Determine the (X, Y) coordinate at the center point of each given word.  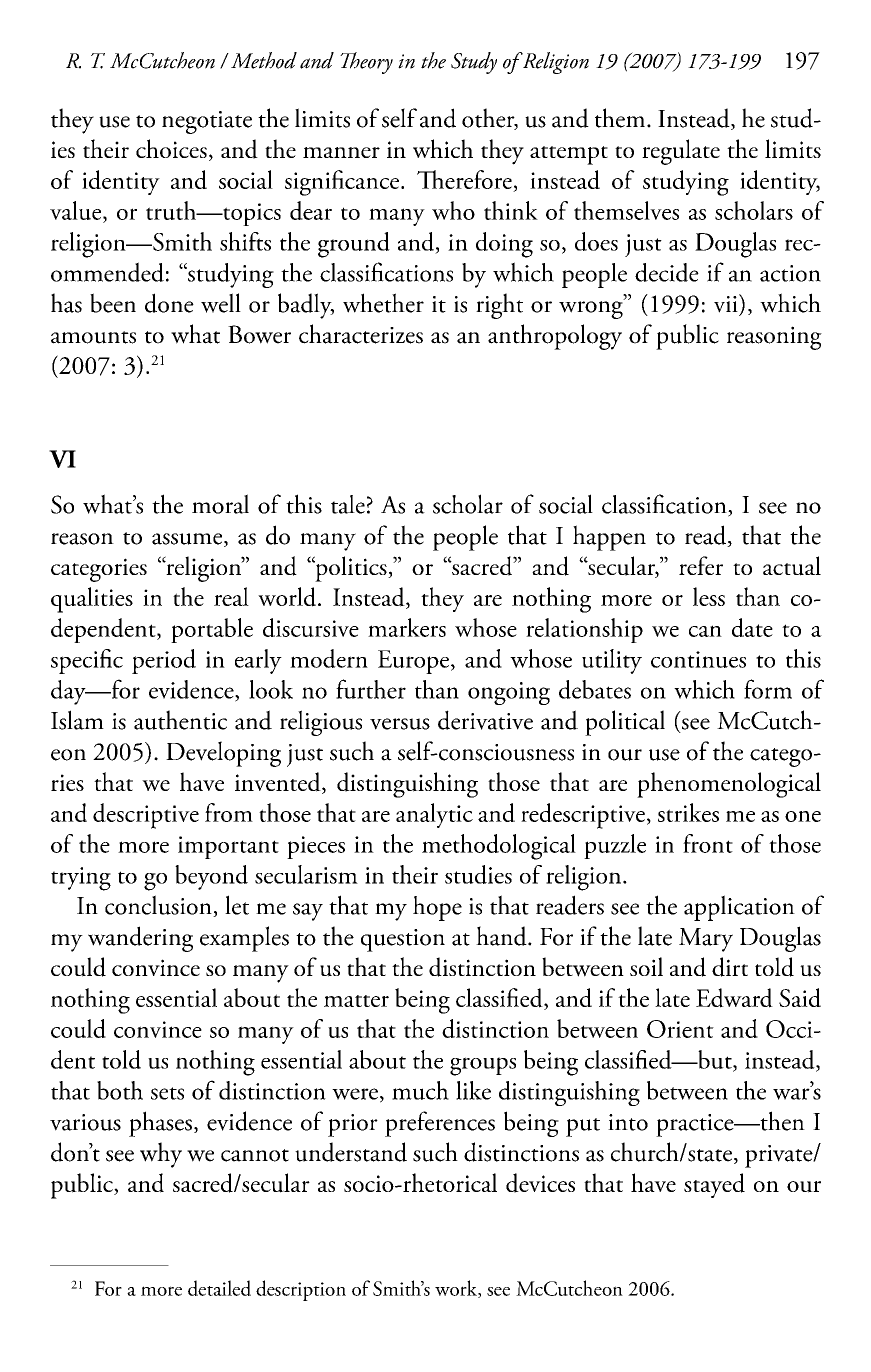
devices (540, 1183)
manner (341, 152)
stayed (714, 1185)
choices (171, 148)
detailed (219, 1288)
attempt (569, 155)
